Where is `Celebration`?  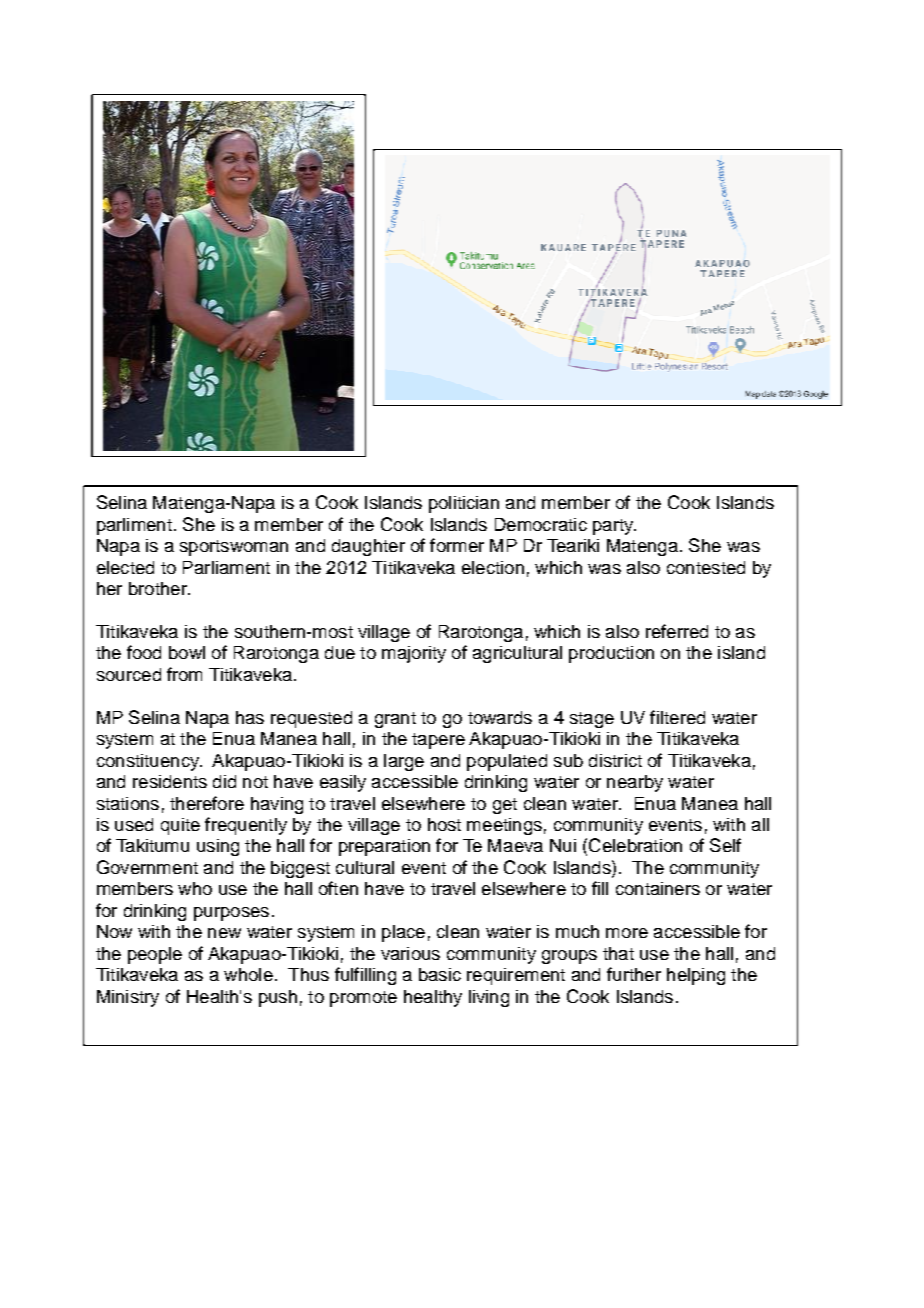
Celebration is located at coordinates (635, 845).
